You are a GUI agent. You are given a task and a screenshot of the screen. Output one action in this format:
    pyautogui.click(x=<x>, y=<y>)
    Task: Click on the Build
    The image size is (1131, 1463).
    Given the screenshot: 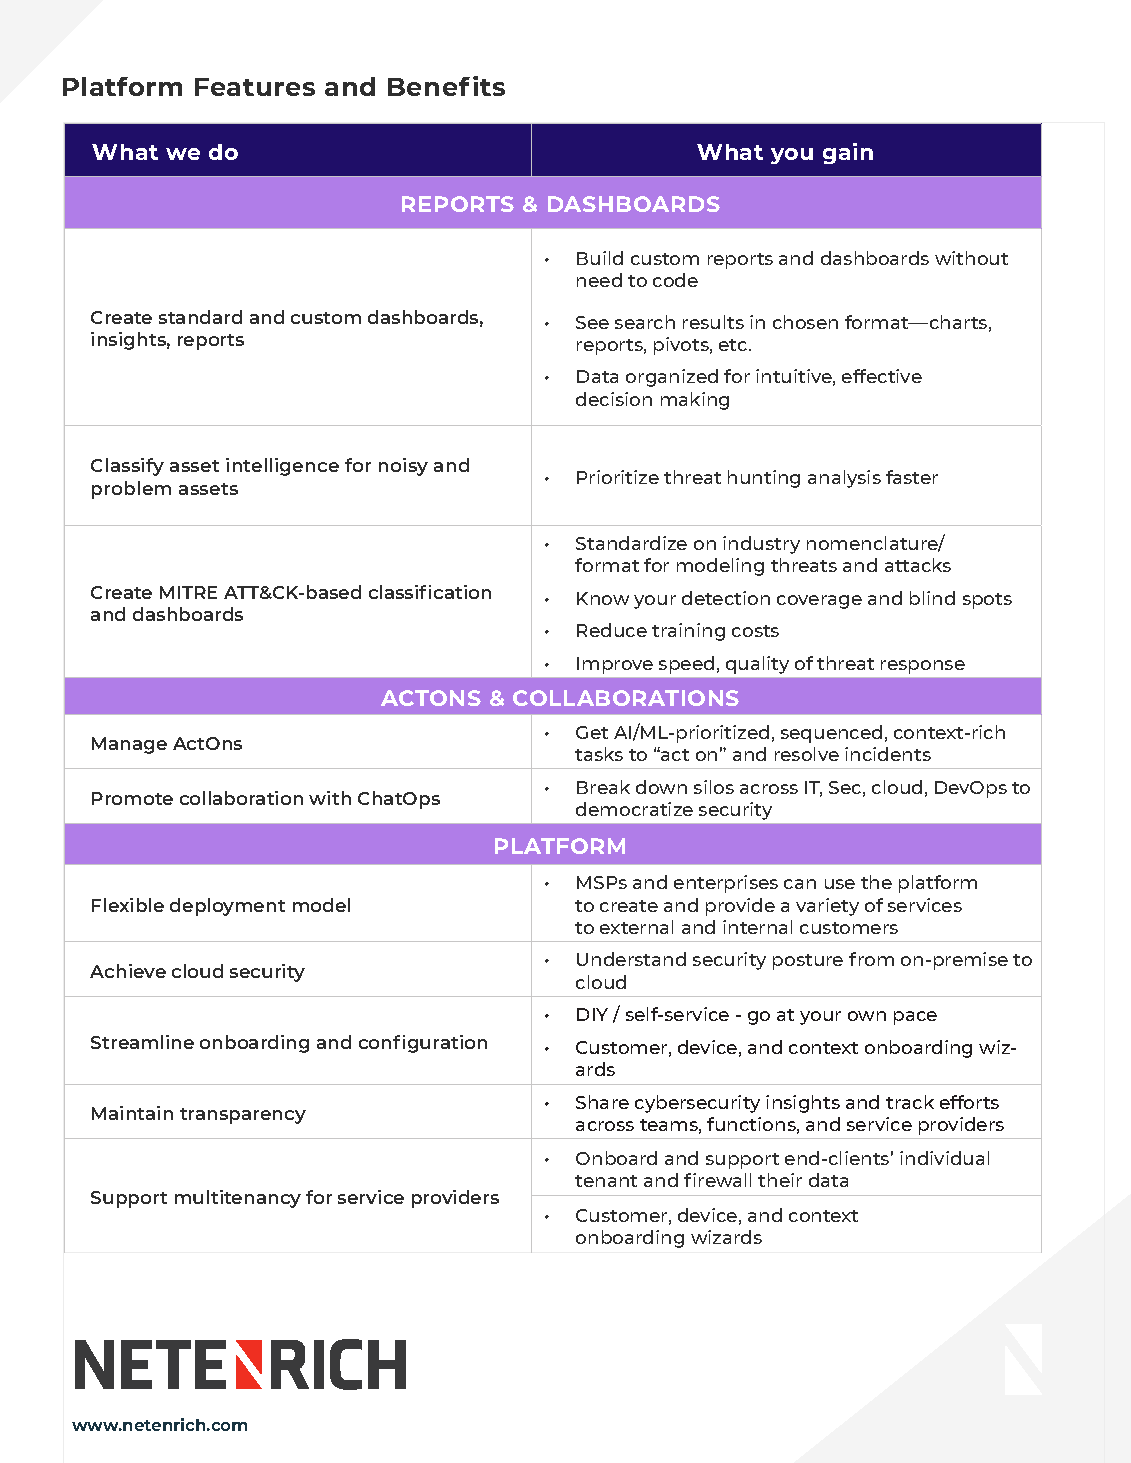 What is the action you would take?
    pyautogui.click(x=600, y=258)
